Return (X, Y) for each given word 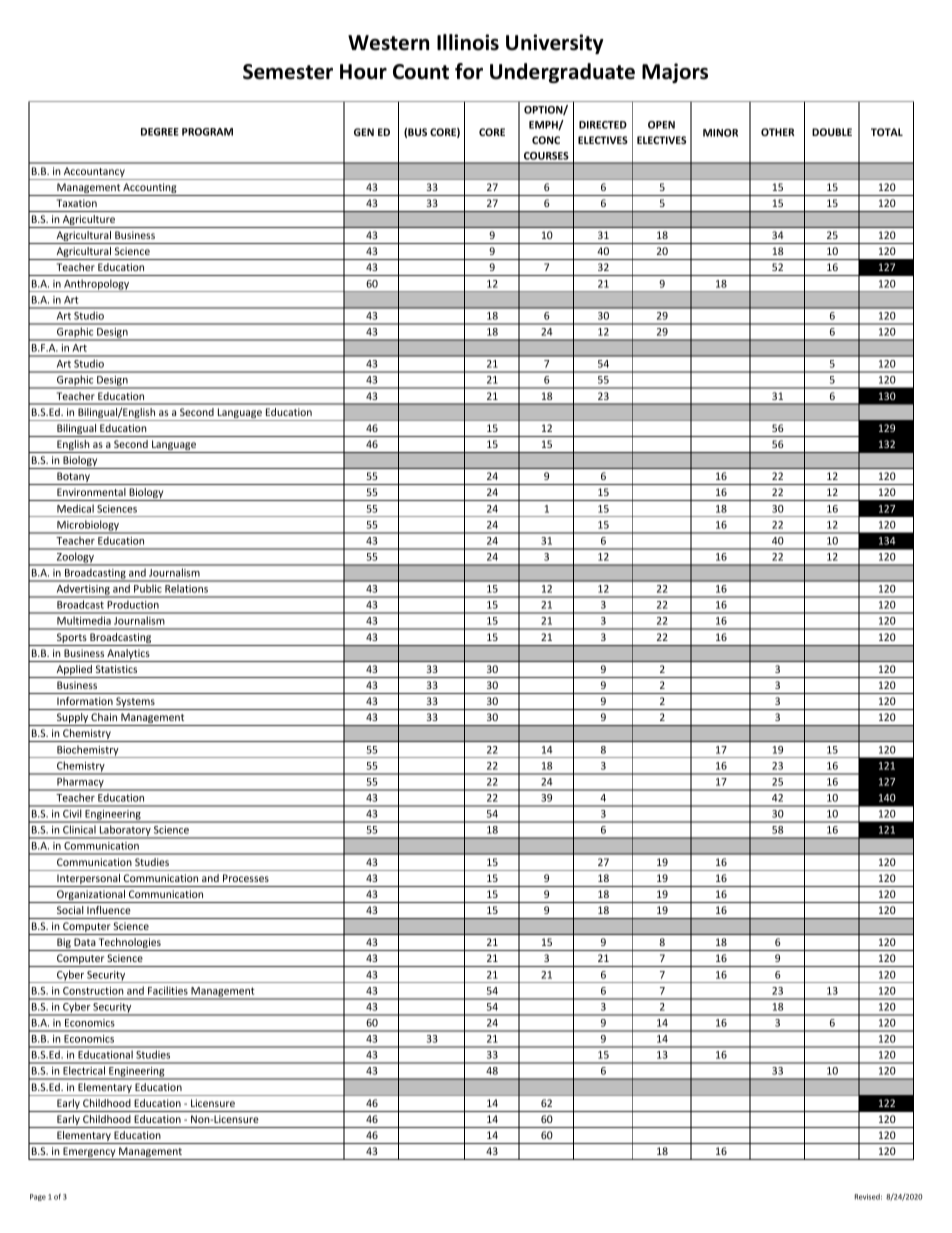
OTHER (778, 132)
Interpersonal (88, 880)
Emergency (89, 1153)
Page (38, 1197)
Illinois (468, 42)
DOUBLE (832, 132)
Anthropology (97, 285)
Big (64, 944)
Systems (135, 703)
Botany (73, 478)
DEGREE (160, 132)
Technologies (130, 944)
